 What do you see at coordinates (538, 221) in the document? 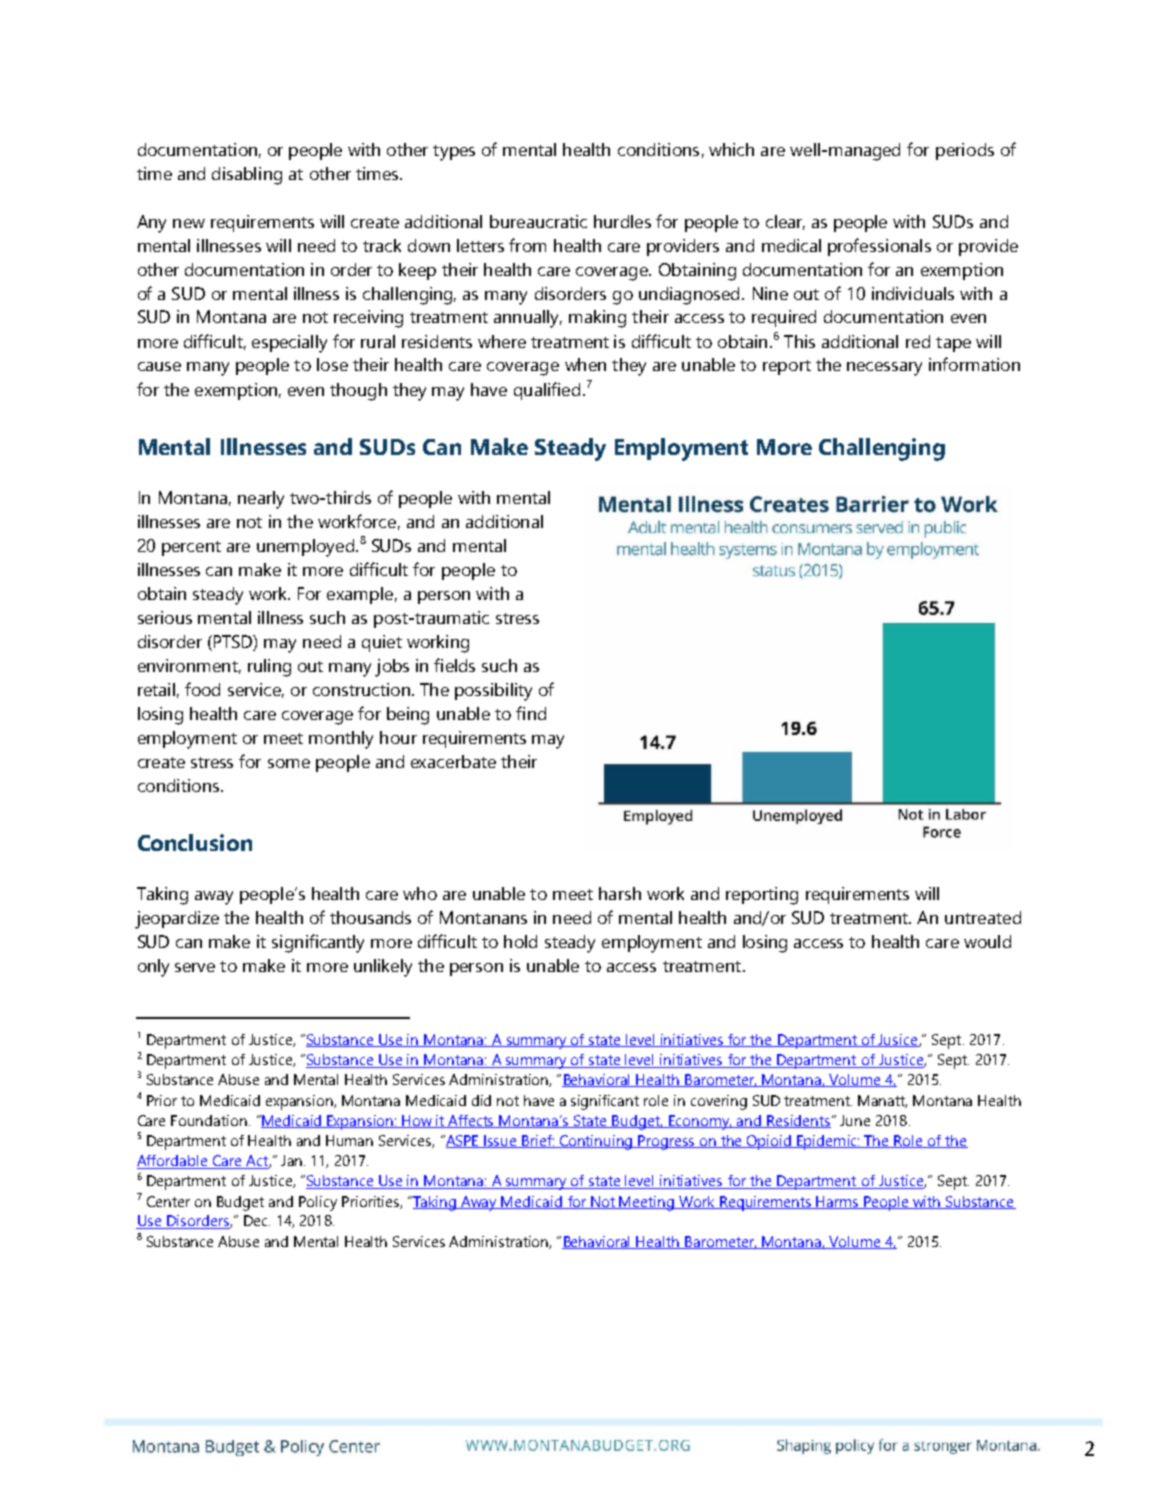
I see `bureaucratic` at bounding box center [538, 221].
